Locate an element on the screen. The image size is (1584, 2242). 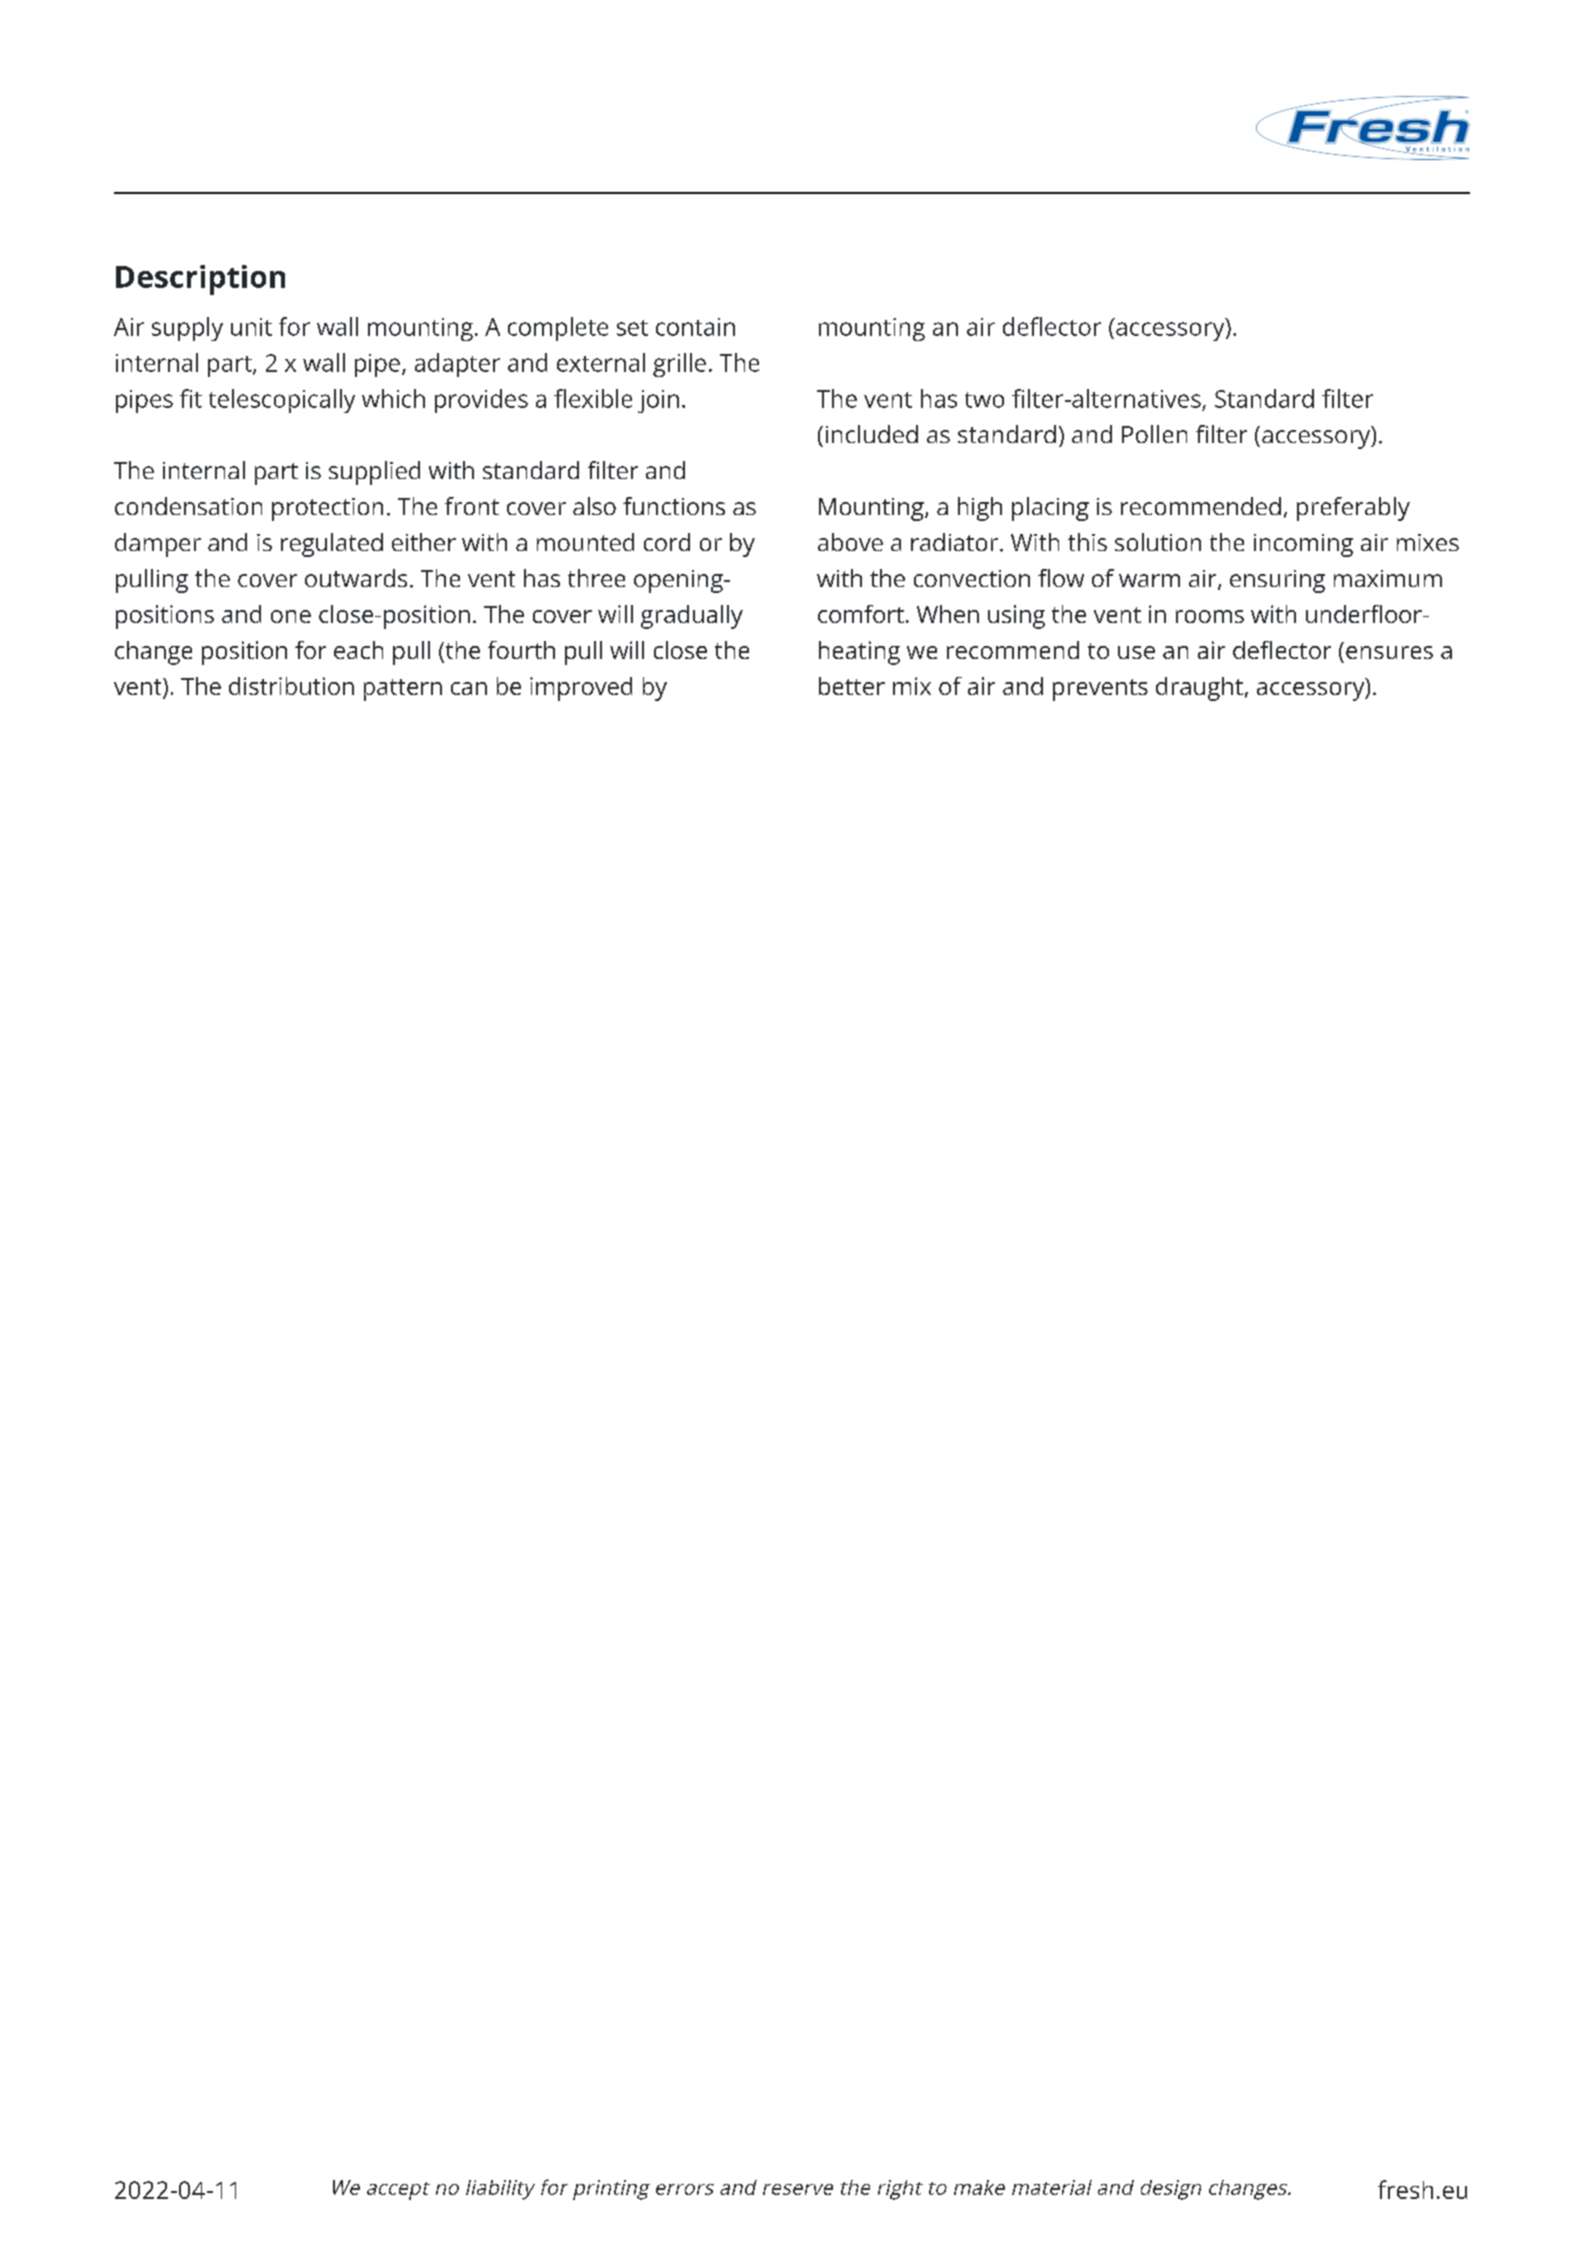
distribution is located at coordinates (291, 686).
